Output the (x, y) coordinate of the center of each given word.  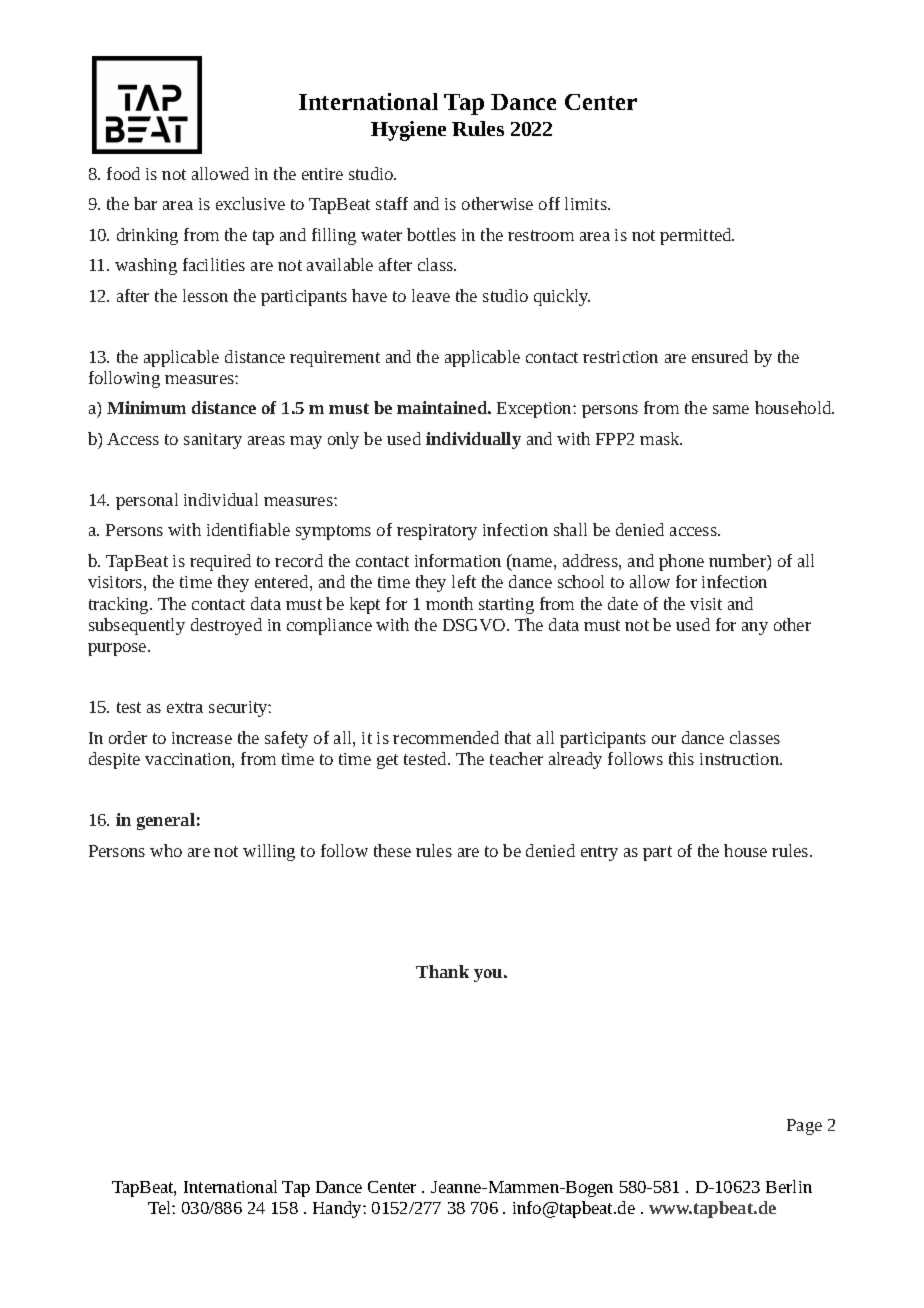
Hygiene (408, 131)
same (731, 409)
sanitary (213, 441)
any (755, 628)
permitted (697, 236)
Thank (442, 971)
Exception (535, 410)
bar (145, 203)
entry (599, 853)
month (449, 603)
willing (269, 852)
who (166, 850)
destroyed (226, 626)
